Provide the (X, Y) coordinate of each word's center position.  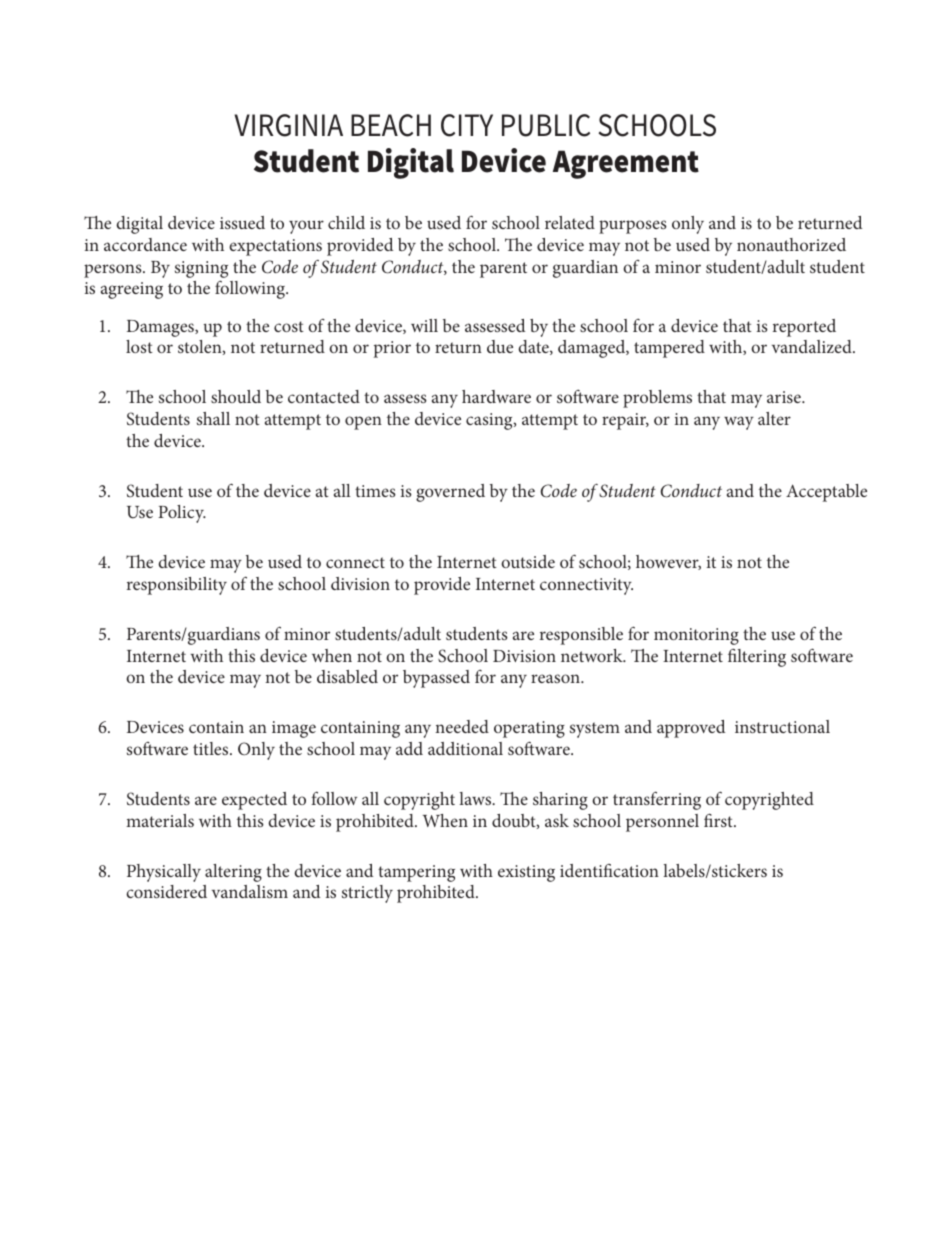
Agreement (626, 164)
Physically (164, 873)
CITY (467, 125)
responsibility (177, 586)
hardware (496, 396)
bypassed (436, 679)
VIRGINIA (288, 125)
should (236, 396)
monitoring (696, 636)
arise (785, 397)
